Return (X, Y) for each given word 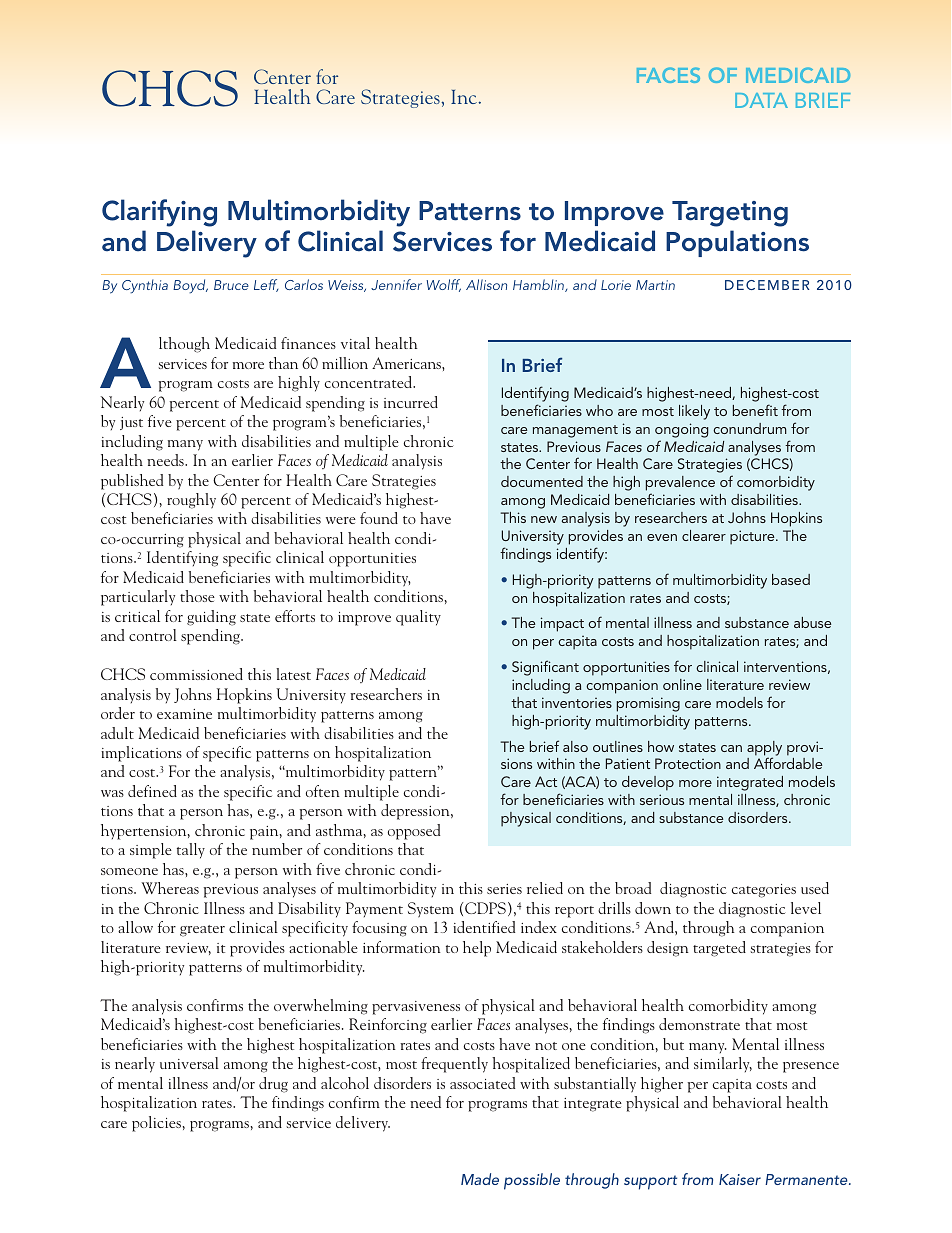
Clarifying (159, 213)
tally (191, 851)
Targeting (730, 214)
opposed (414, 832)
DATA (761, 100)
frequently (454, 1065)
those (197, 596)
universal (189, 1063)
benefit (755, 410)
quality (418, 618)
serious (662, 799)
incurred (411, 402)
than (283, 363)
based (791, 579)
